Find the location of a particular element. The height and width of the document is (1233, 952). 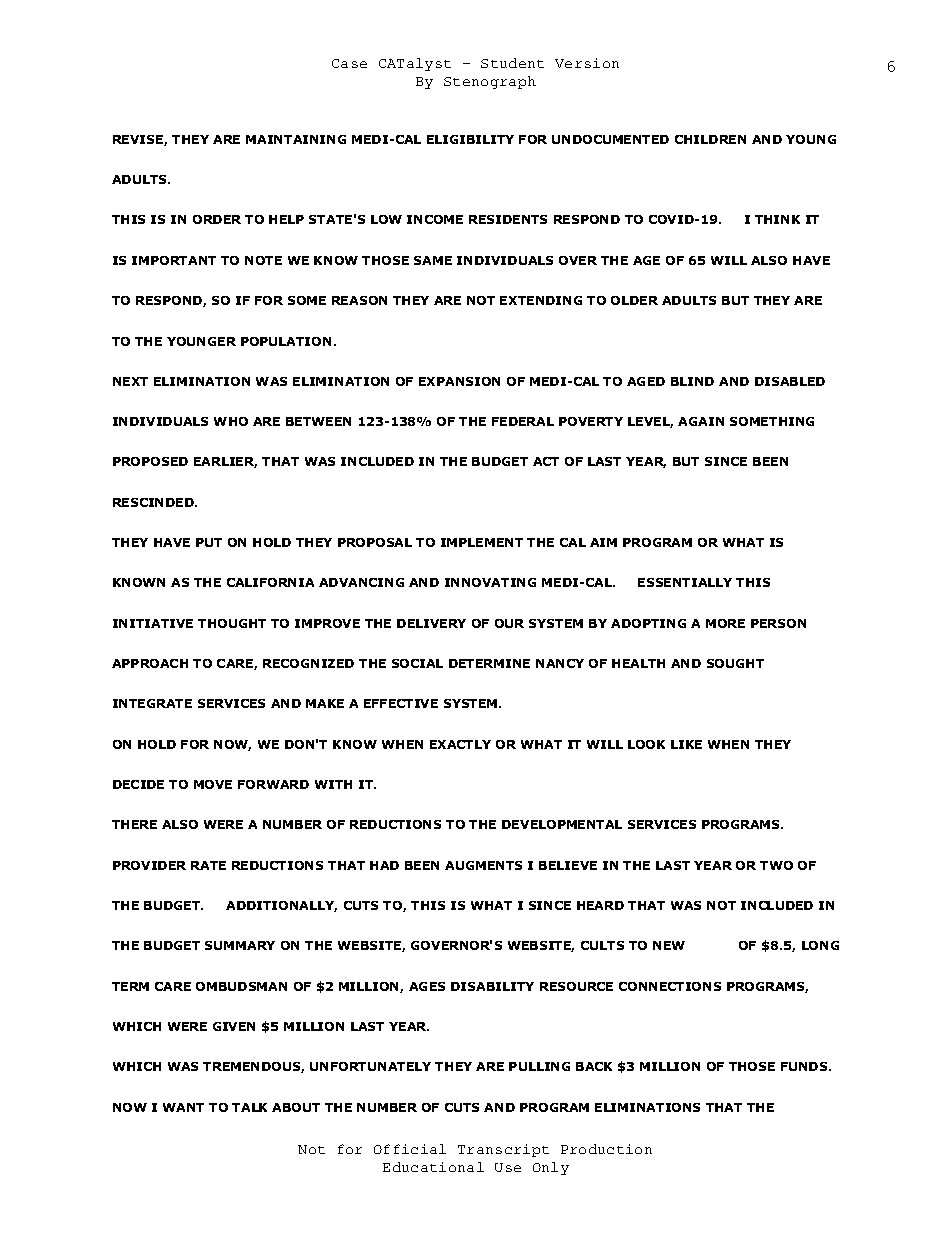

WANT is located at coordinates (183, 1107).
